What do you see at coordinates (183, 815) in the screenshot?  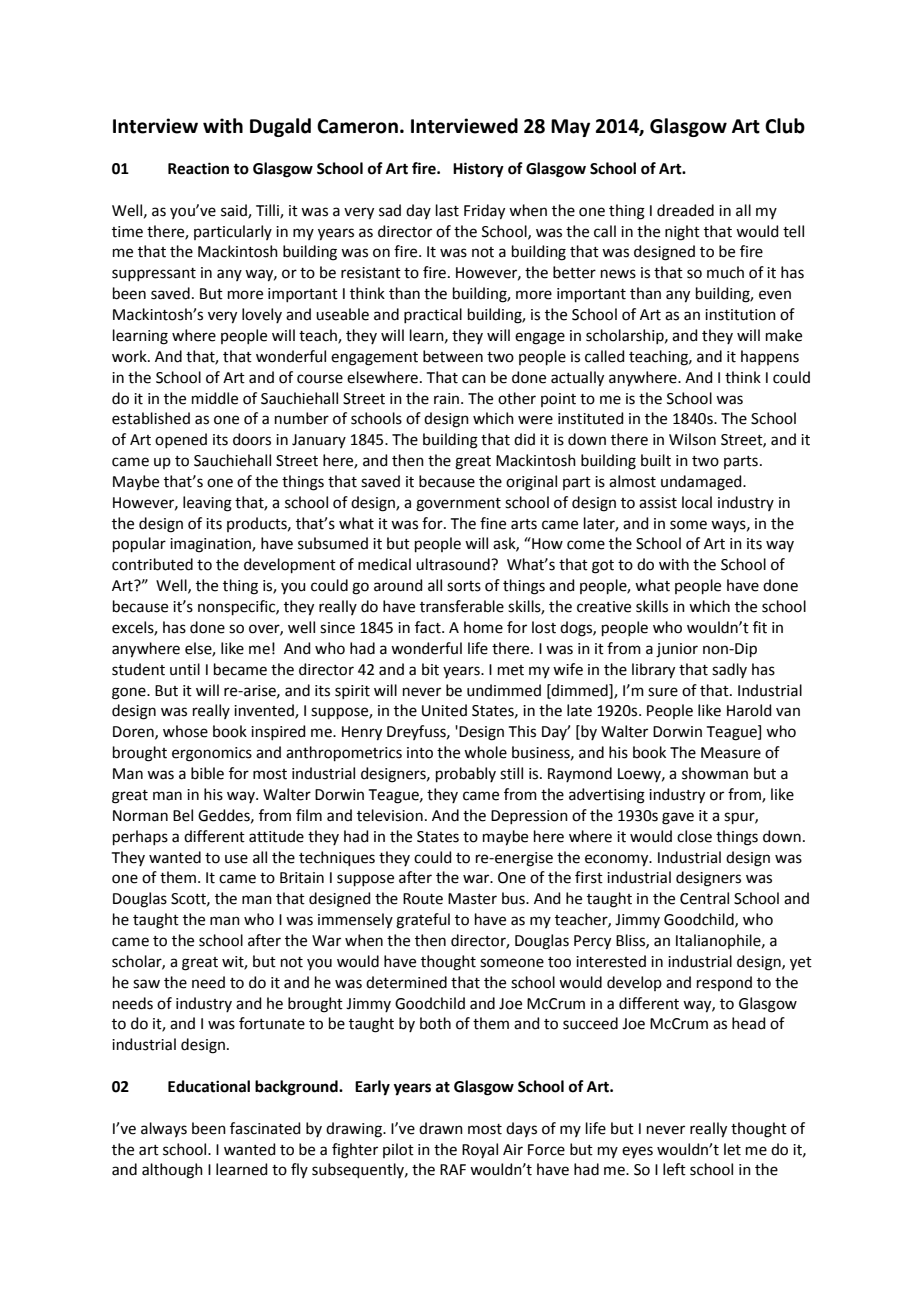 I see `Bel` at bounding box center [183, 815].
